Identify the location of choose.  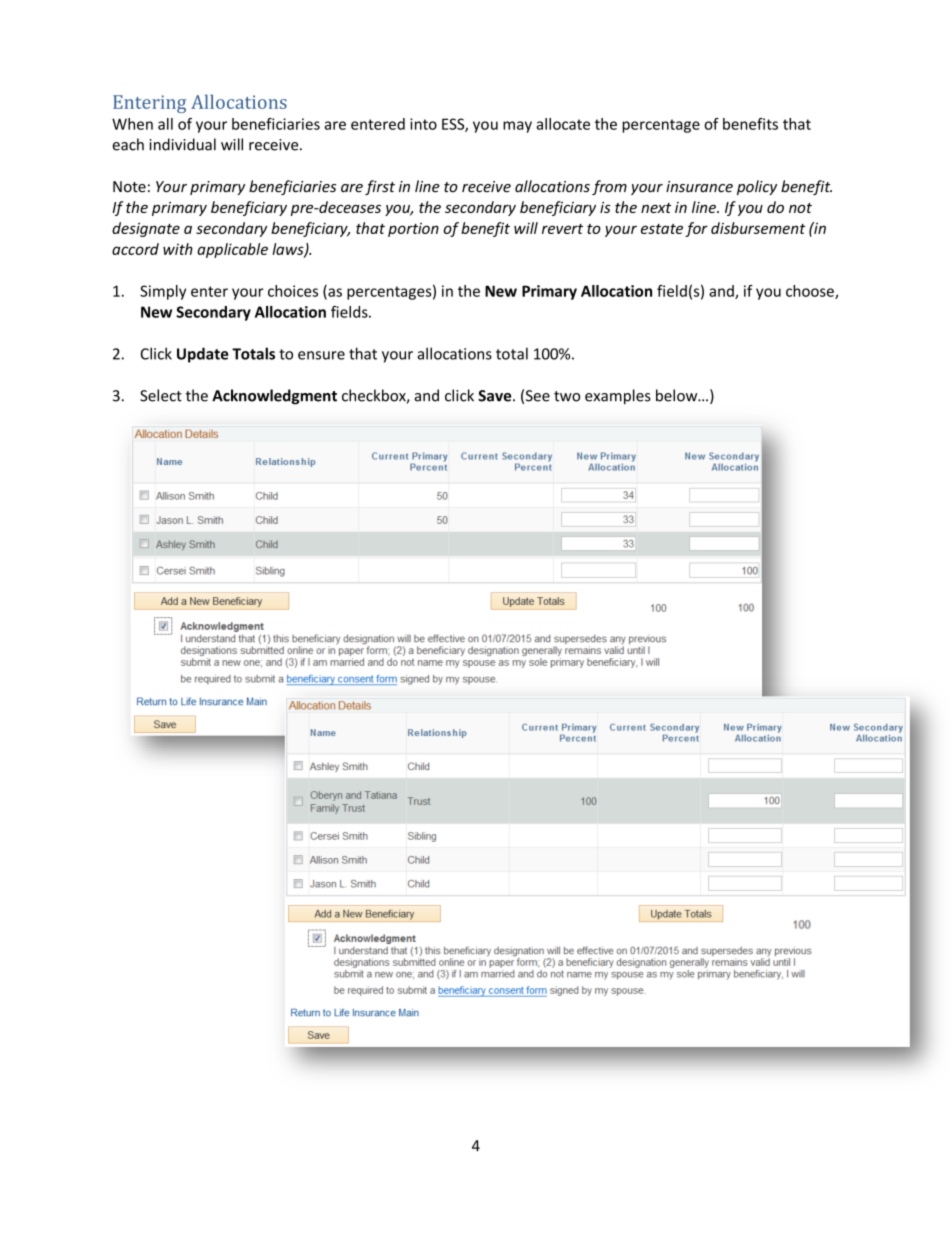
(811, 292).
